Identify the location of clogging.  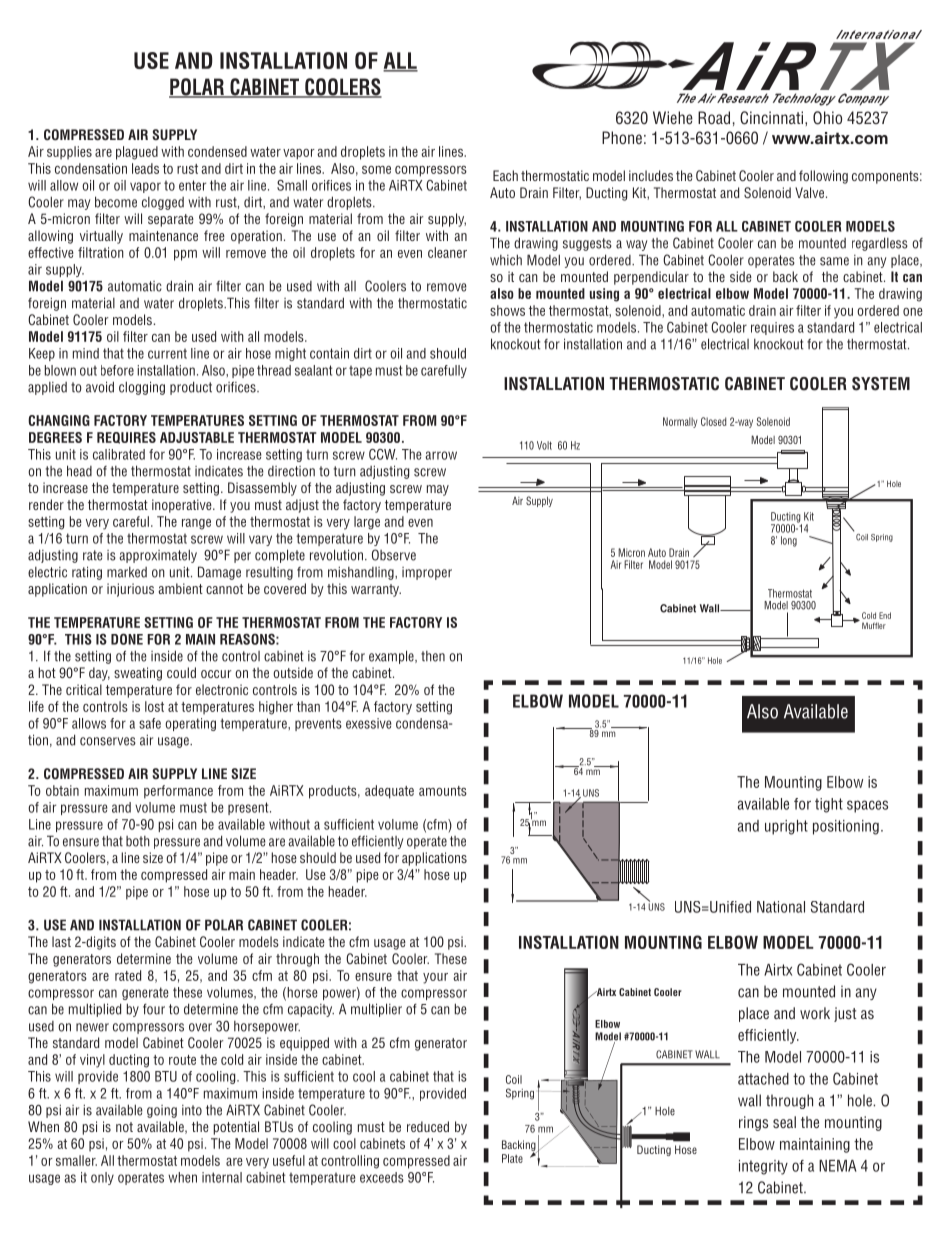
(142, 388).
